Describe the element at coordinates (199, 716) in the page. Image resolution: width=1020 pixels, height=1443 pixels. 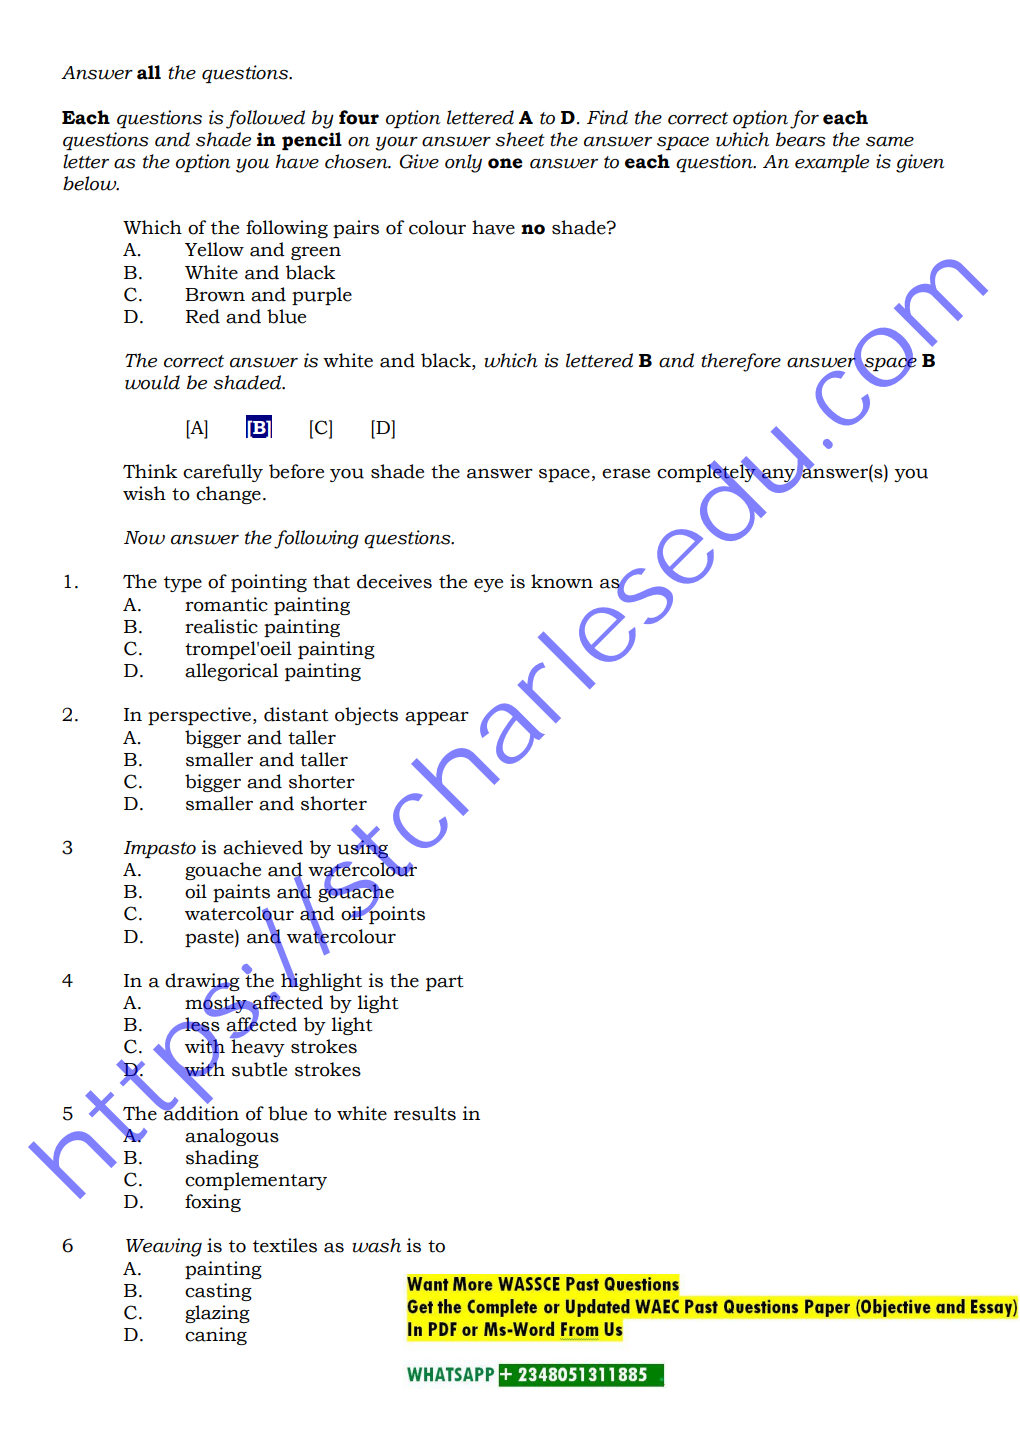
I see `perspective` at that location.
